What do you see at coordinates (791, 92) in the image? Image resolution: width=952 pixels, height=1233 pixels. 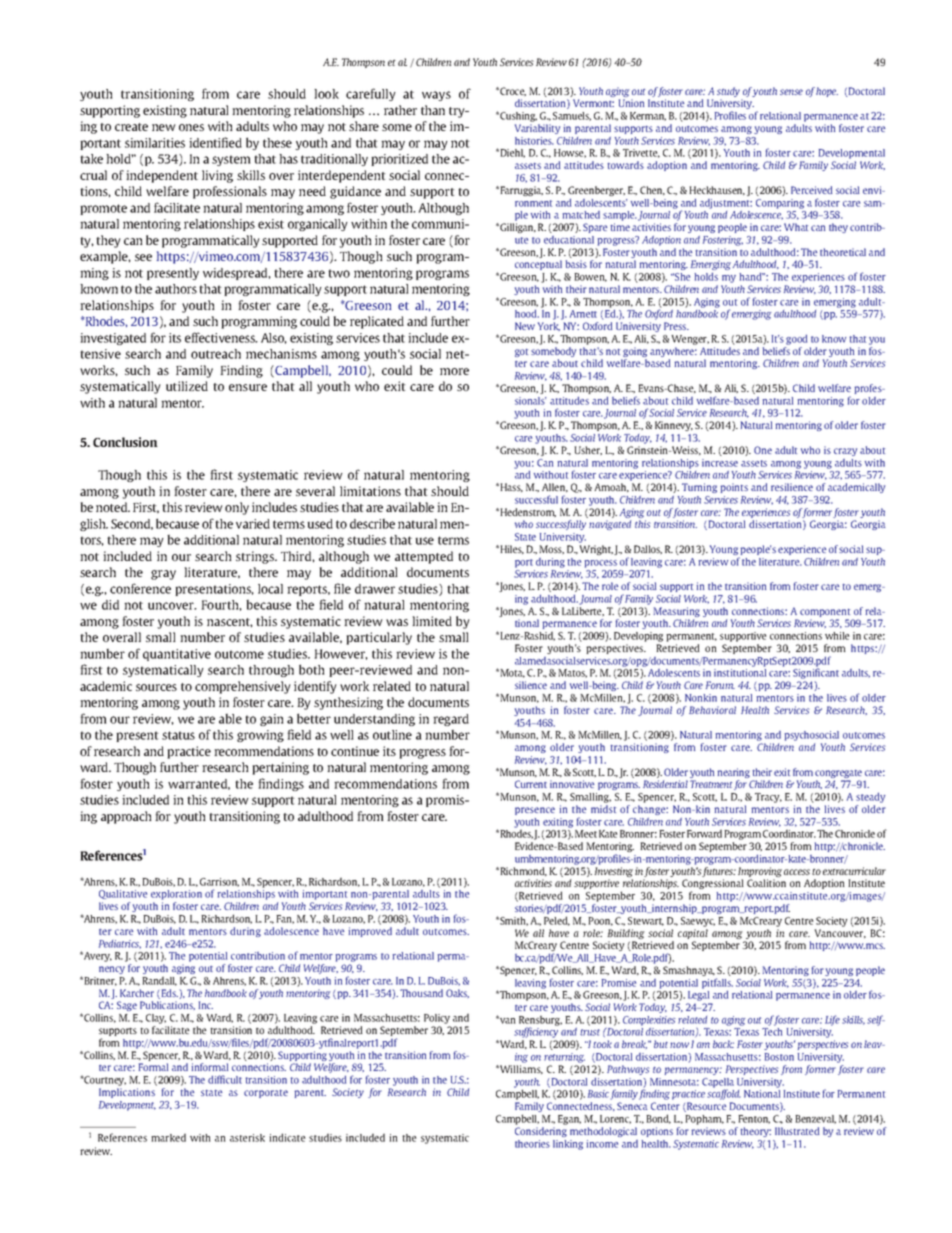 I see `sense` at bounding box center [791, 92].
